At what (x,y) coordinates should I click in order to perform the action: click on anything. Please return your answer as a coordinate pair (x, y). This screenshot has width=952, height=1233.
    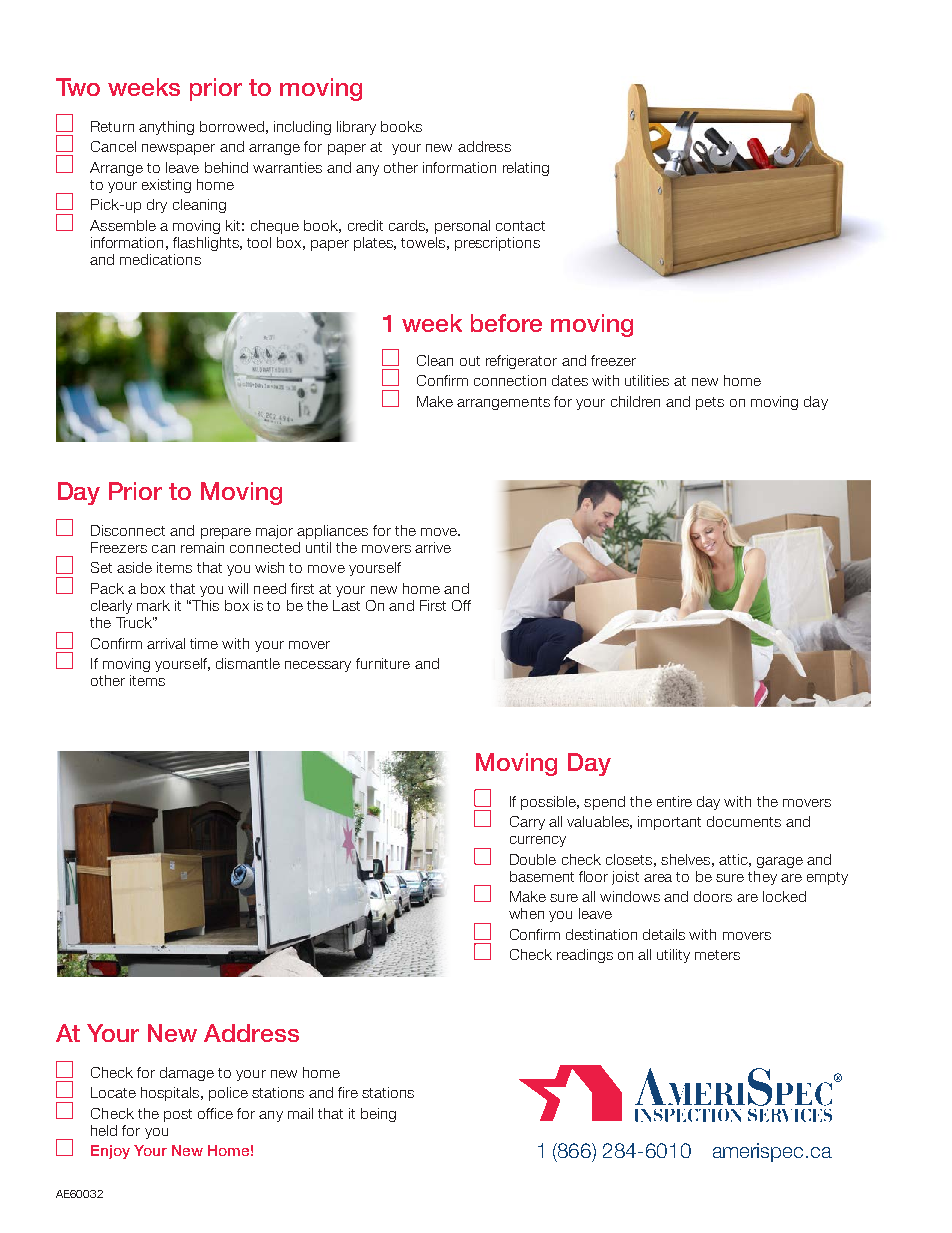
    Looking at the image, I should click on (166, 128).
